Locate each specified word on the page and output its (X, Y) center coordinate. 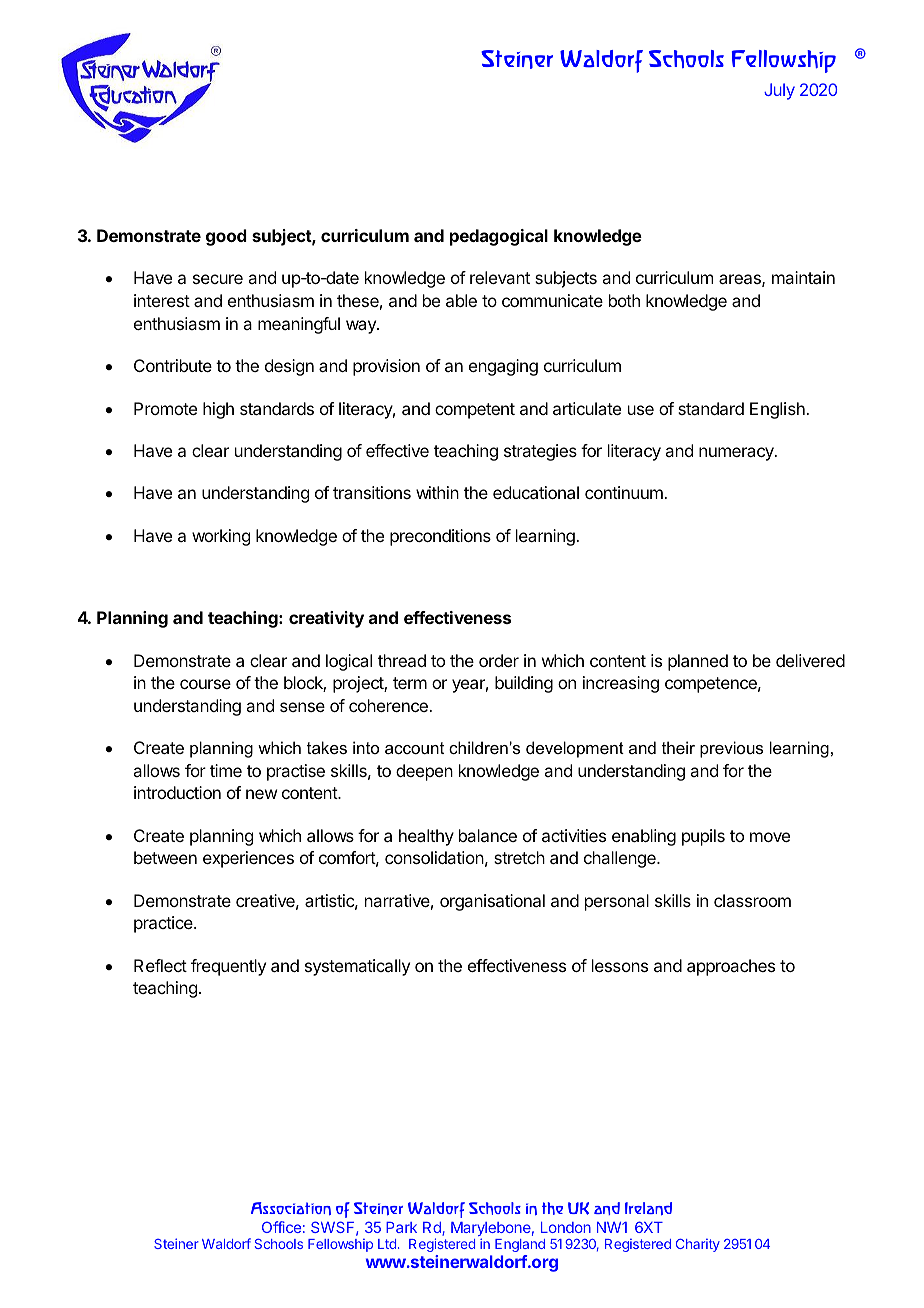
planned (698, 662)
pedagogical (499, 237)
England (520, 1245)
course (205, 684)
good (226, 237)
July (779, 91)
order (499, 660)
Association (291, 1208)
